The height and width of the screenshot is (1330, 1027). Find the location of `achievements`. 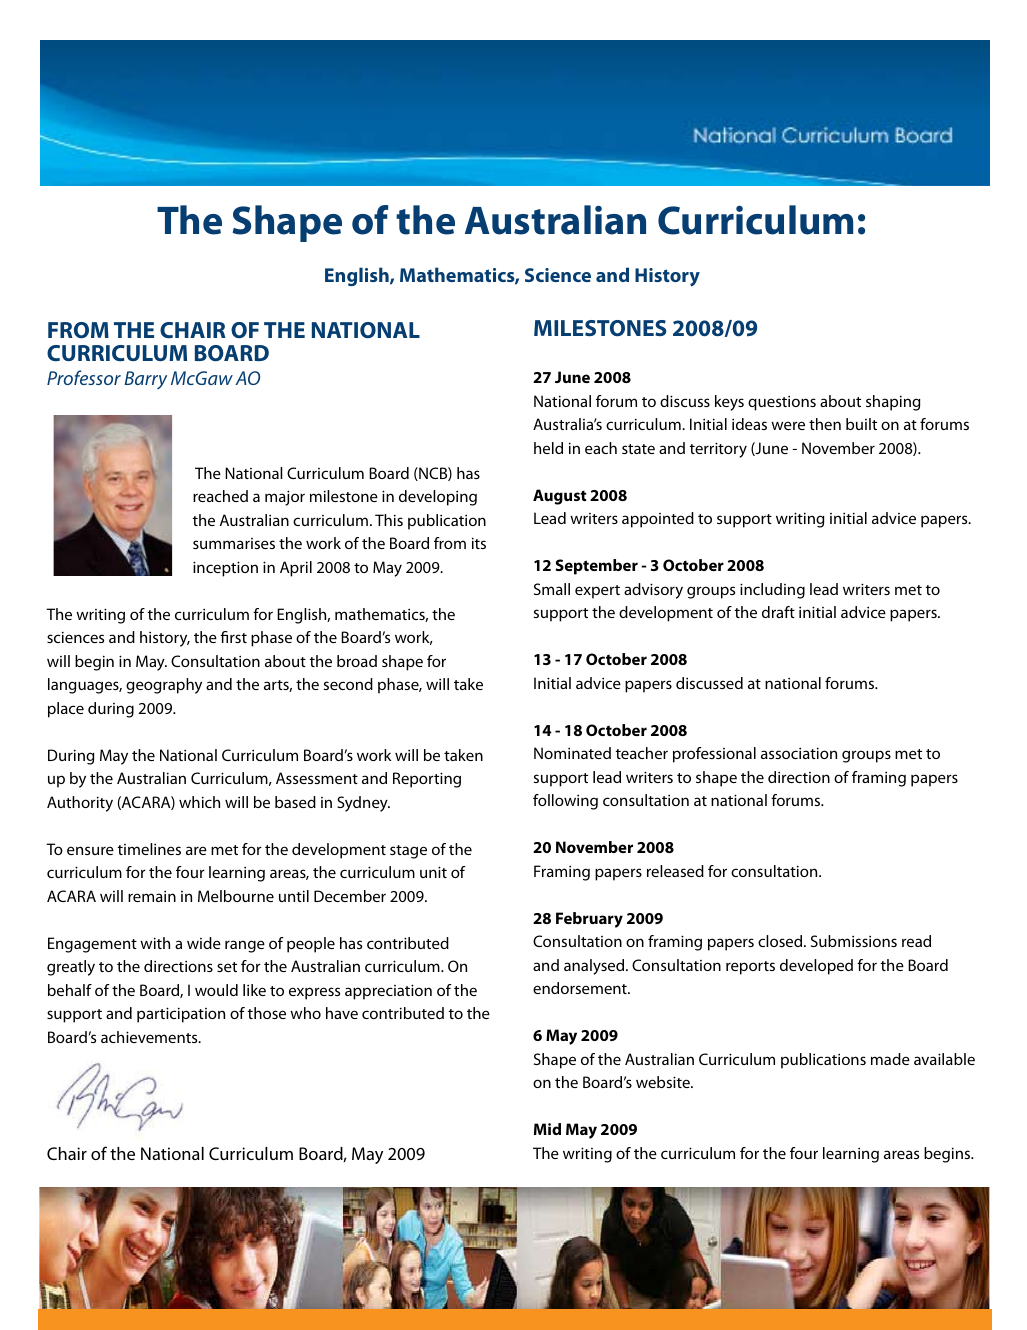

achievements is located at coordinates (150, 1037).
